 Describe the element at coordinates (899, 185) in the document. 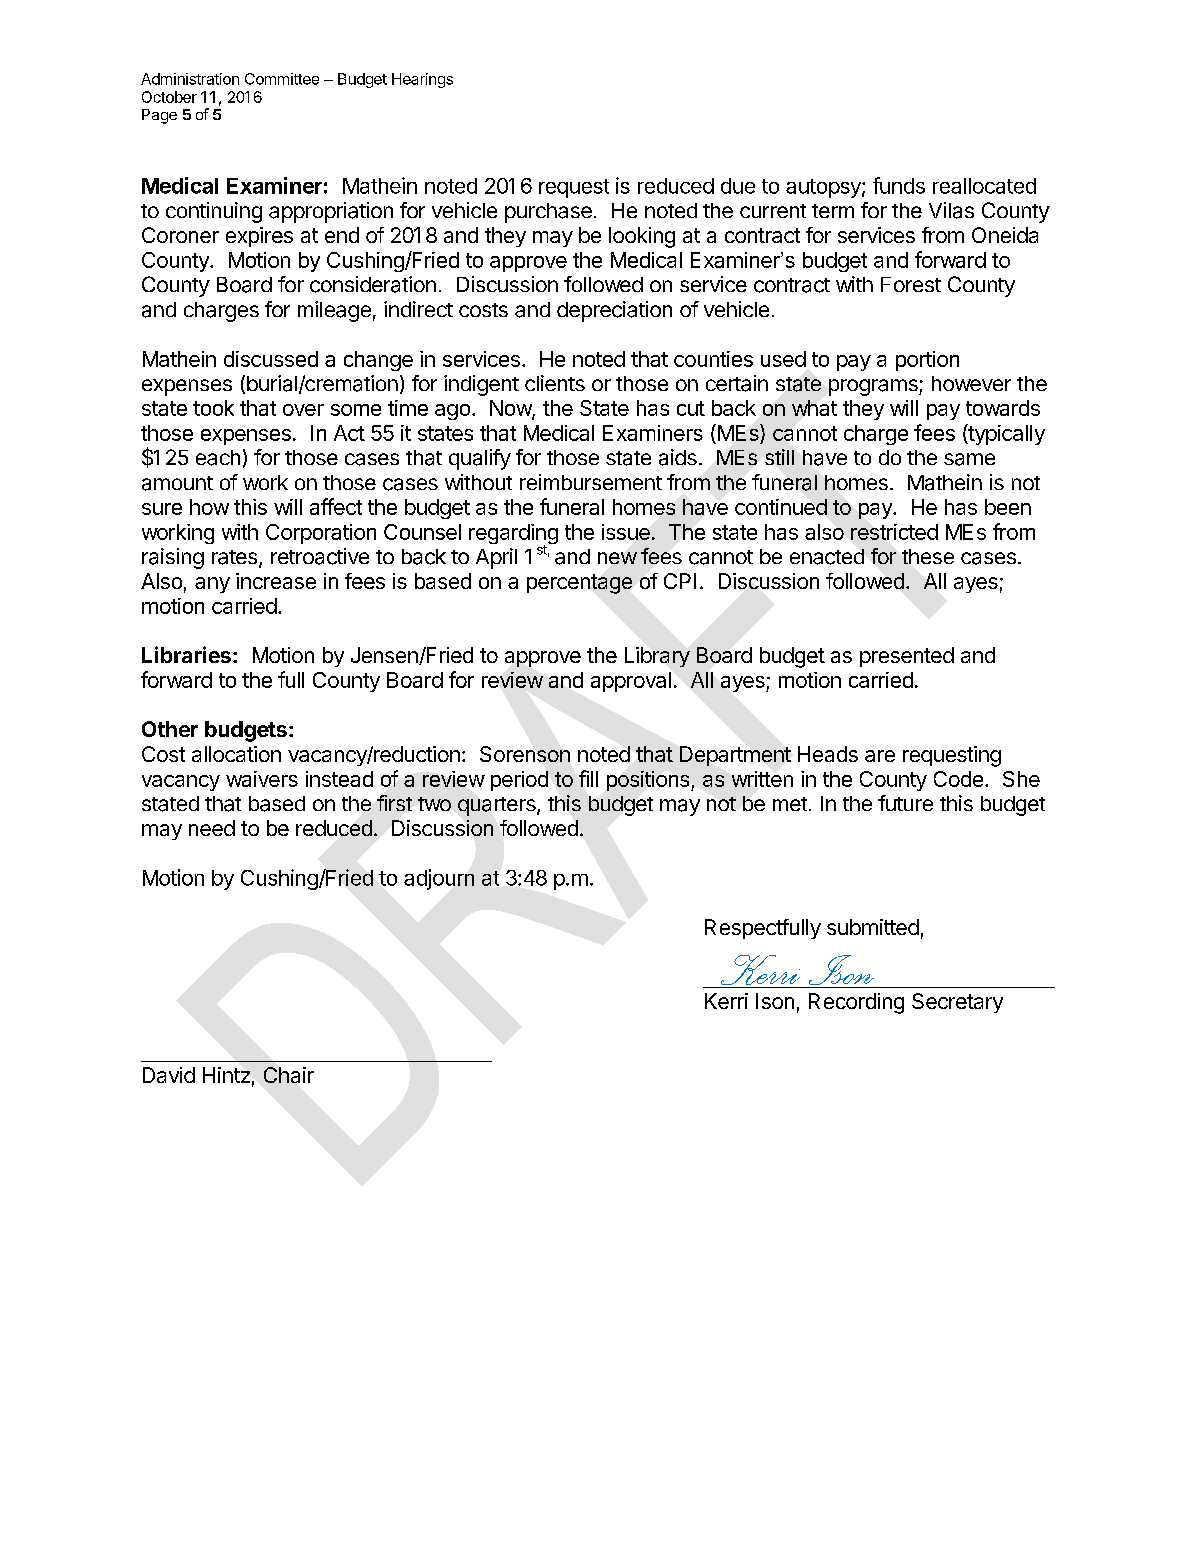

I see `funds` at that location.
